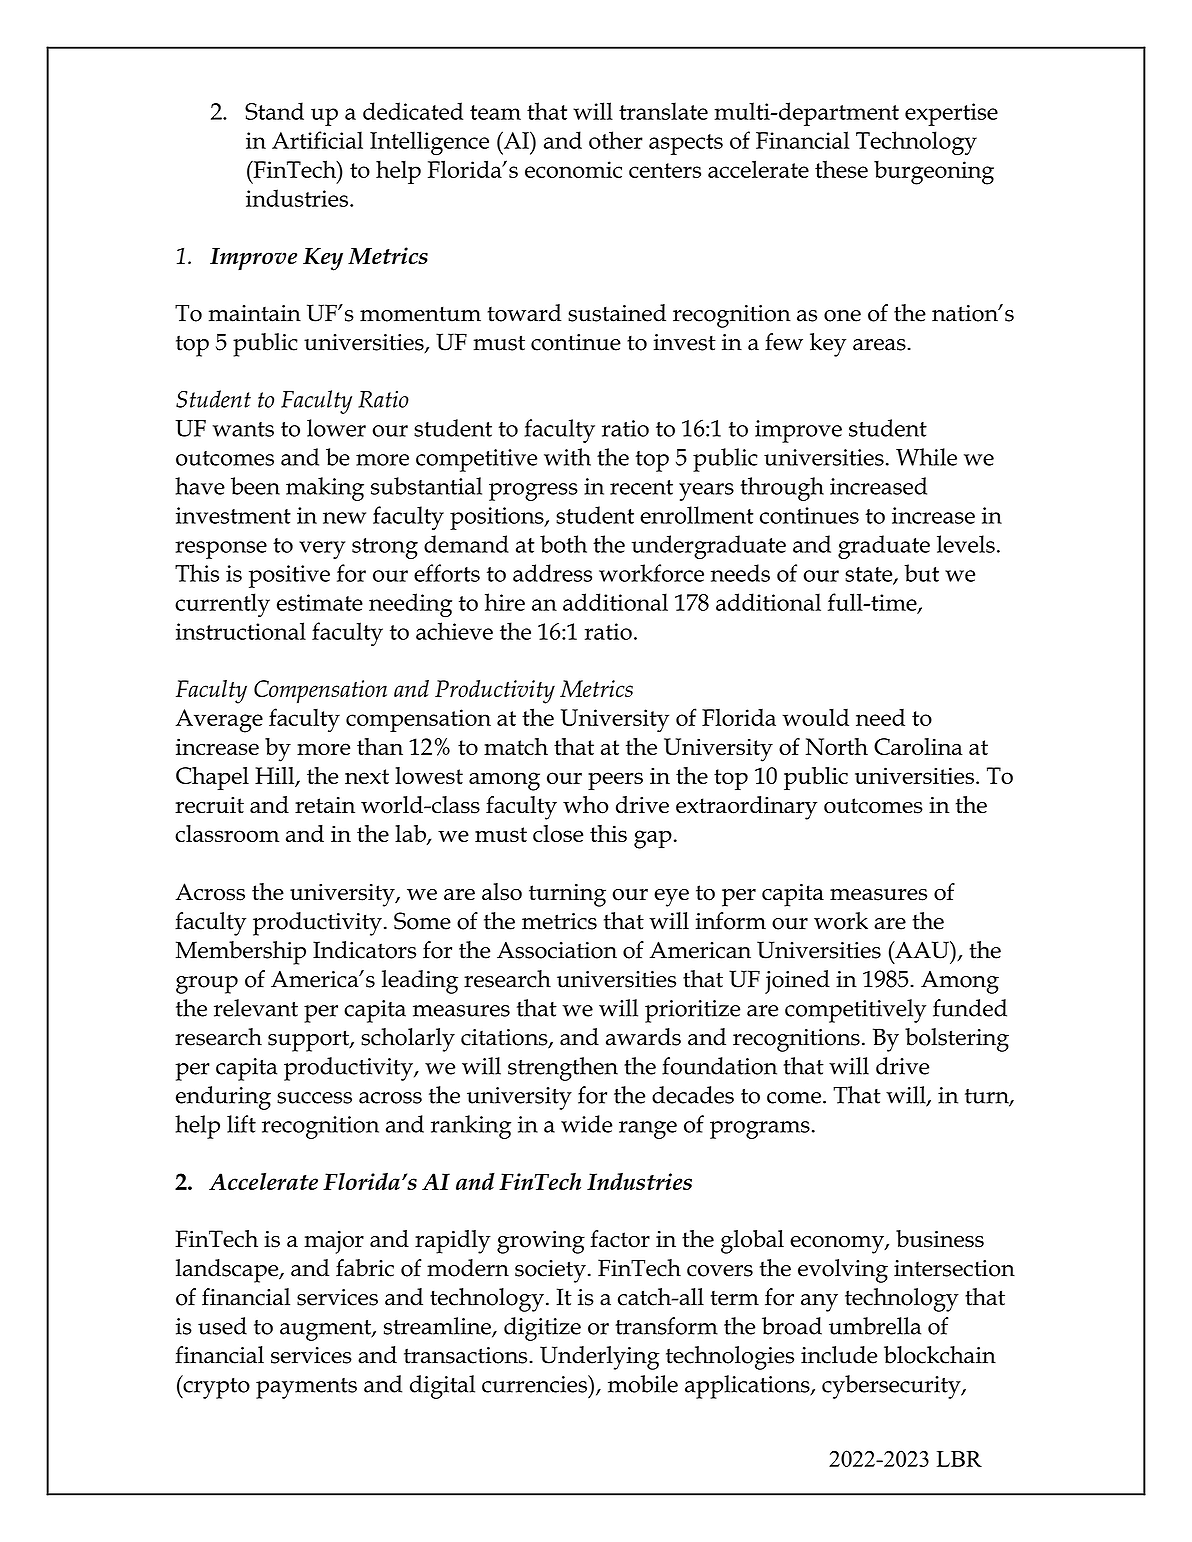  What do you see at coordinates (837, 746) in the screenshot?
I see `North` at bounding box center [837, 746].
